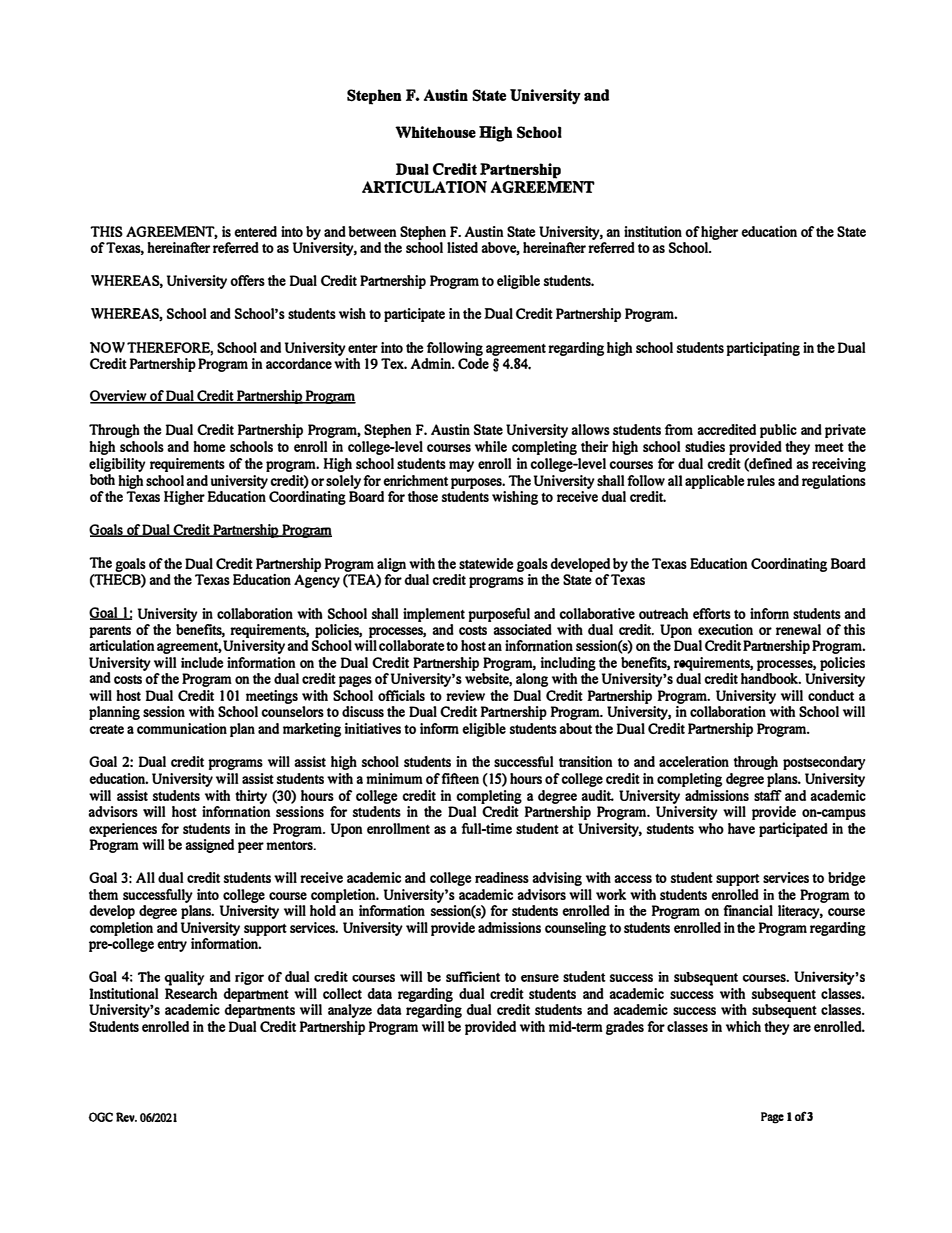  Describe the element at coordinates (499, 615) in the screenshot. I see `purposeful` at that location.
